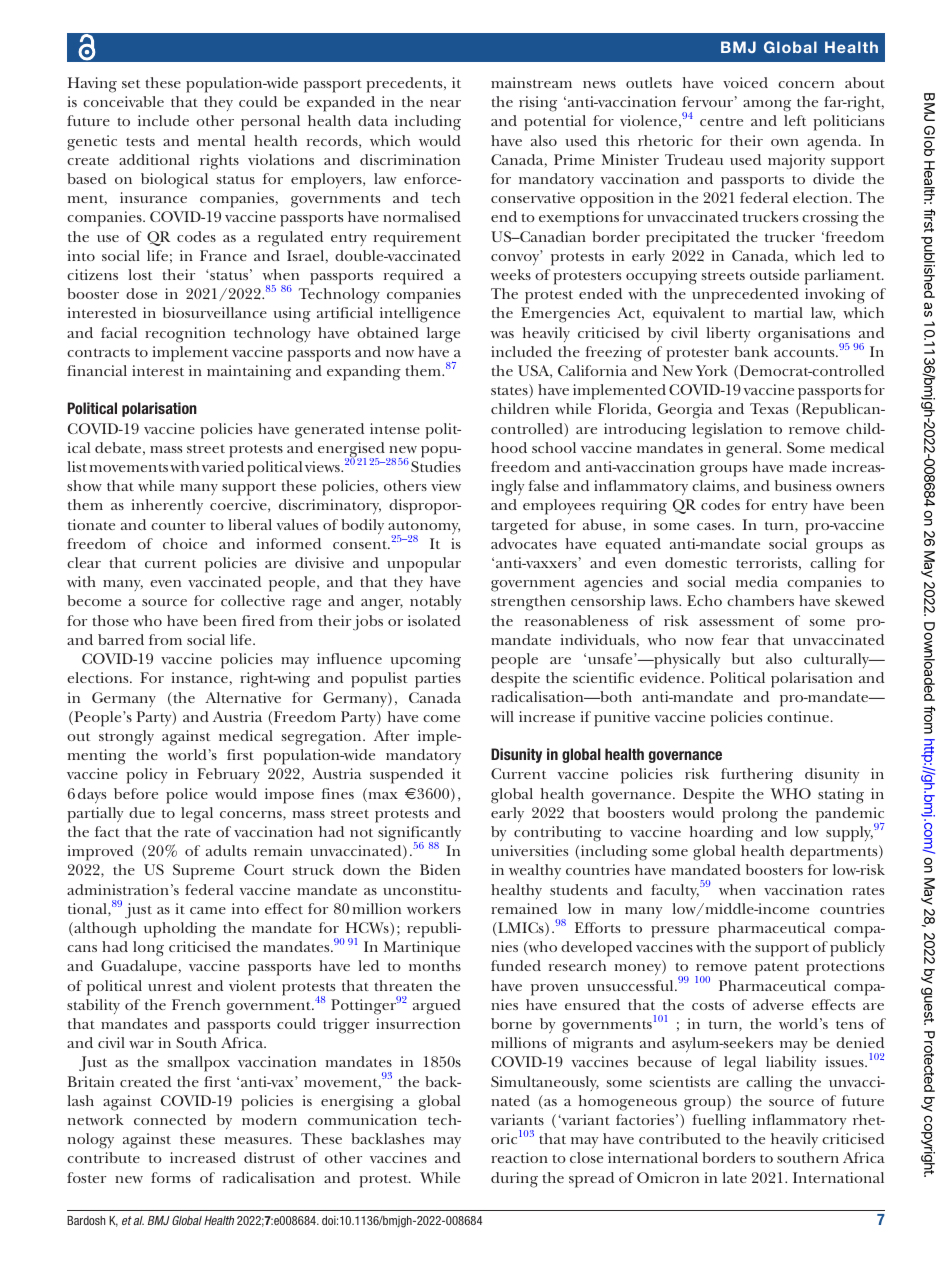  Describe the element at coordinates (187, 796) in the screenshot. I see `police` at that location.
